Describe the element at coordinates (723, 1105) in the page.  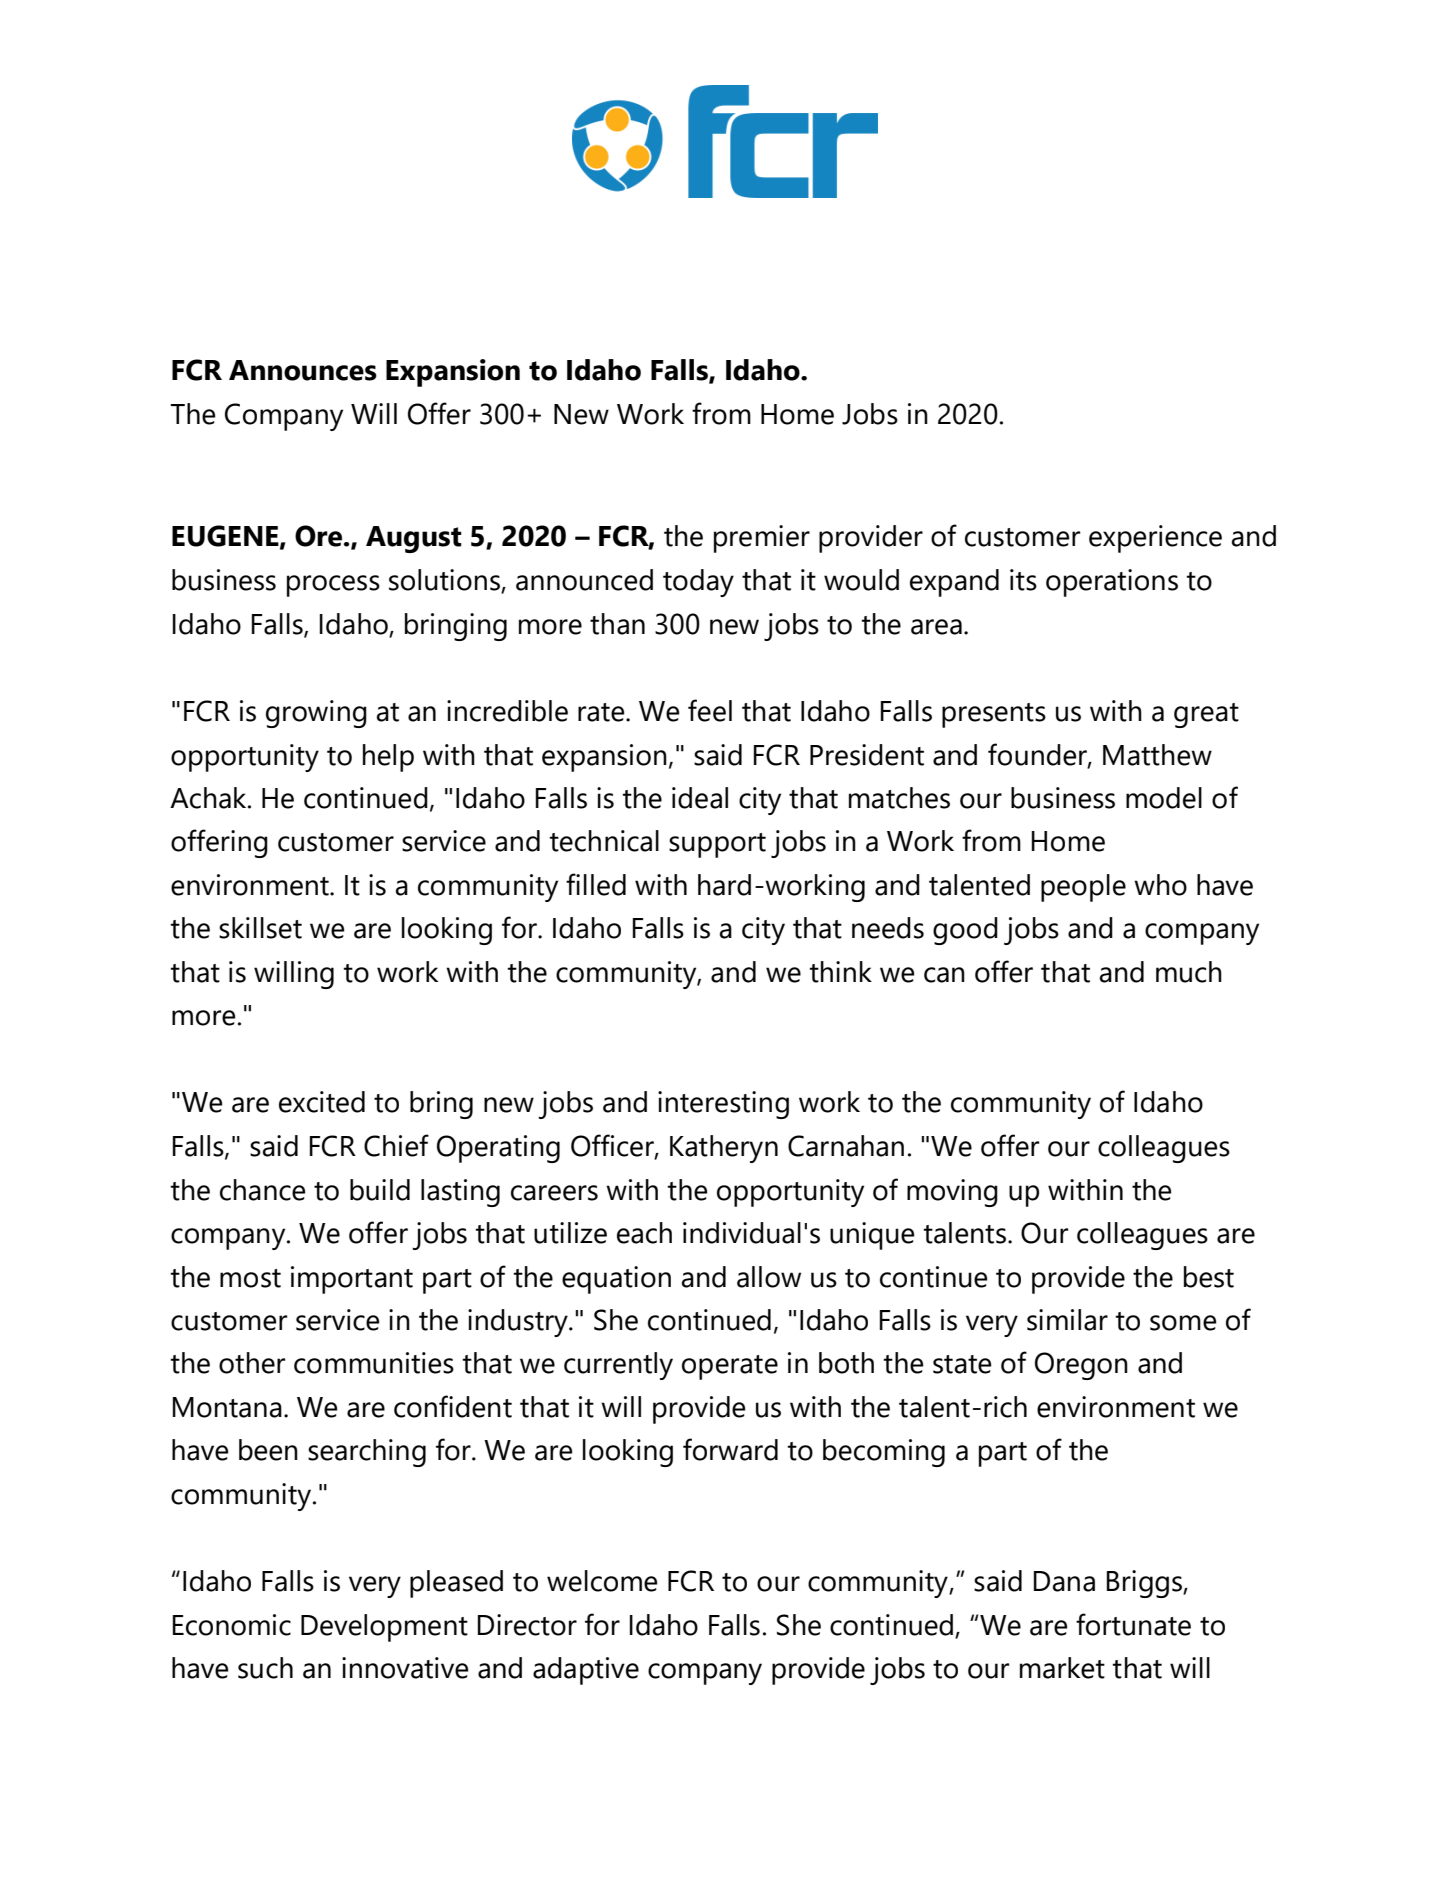
I see `interesting` at that location.
